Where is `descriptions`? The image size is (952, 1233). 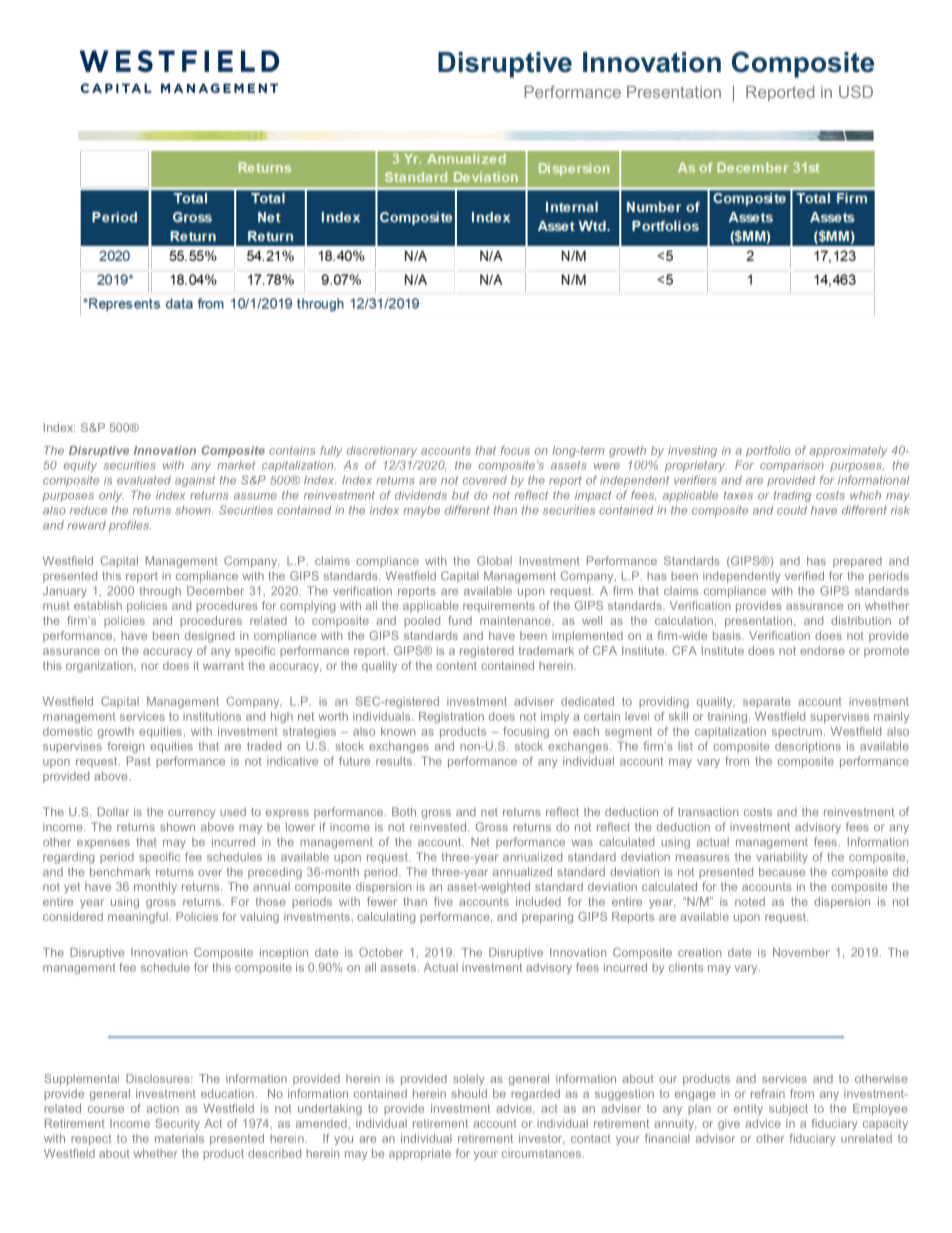 descriptions is located at coordinates (808, 747).
